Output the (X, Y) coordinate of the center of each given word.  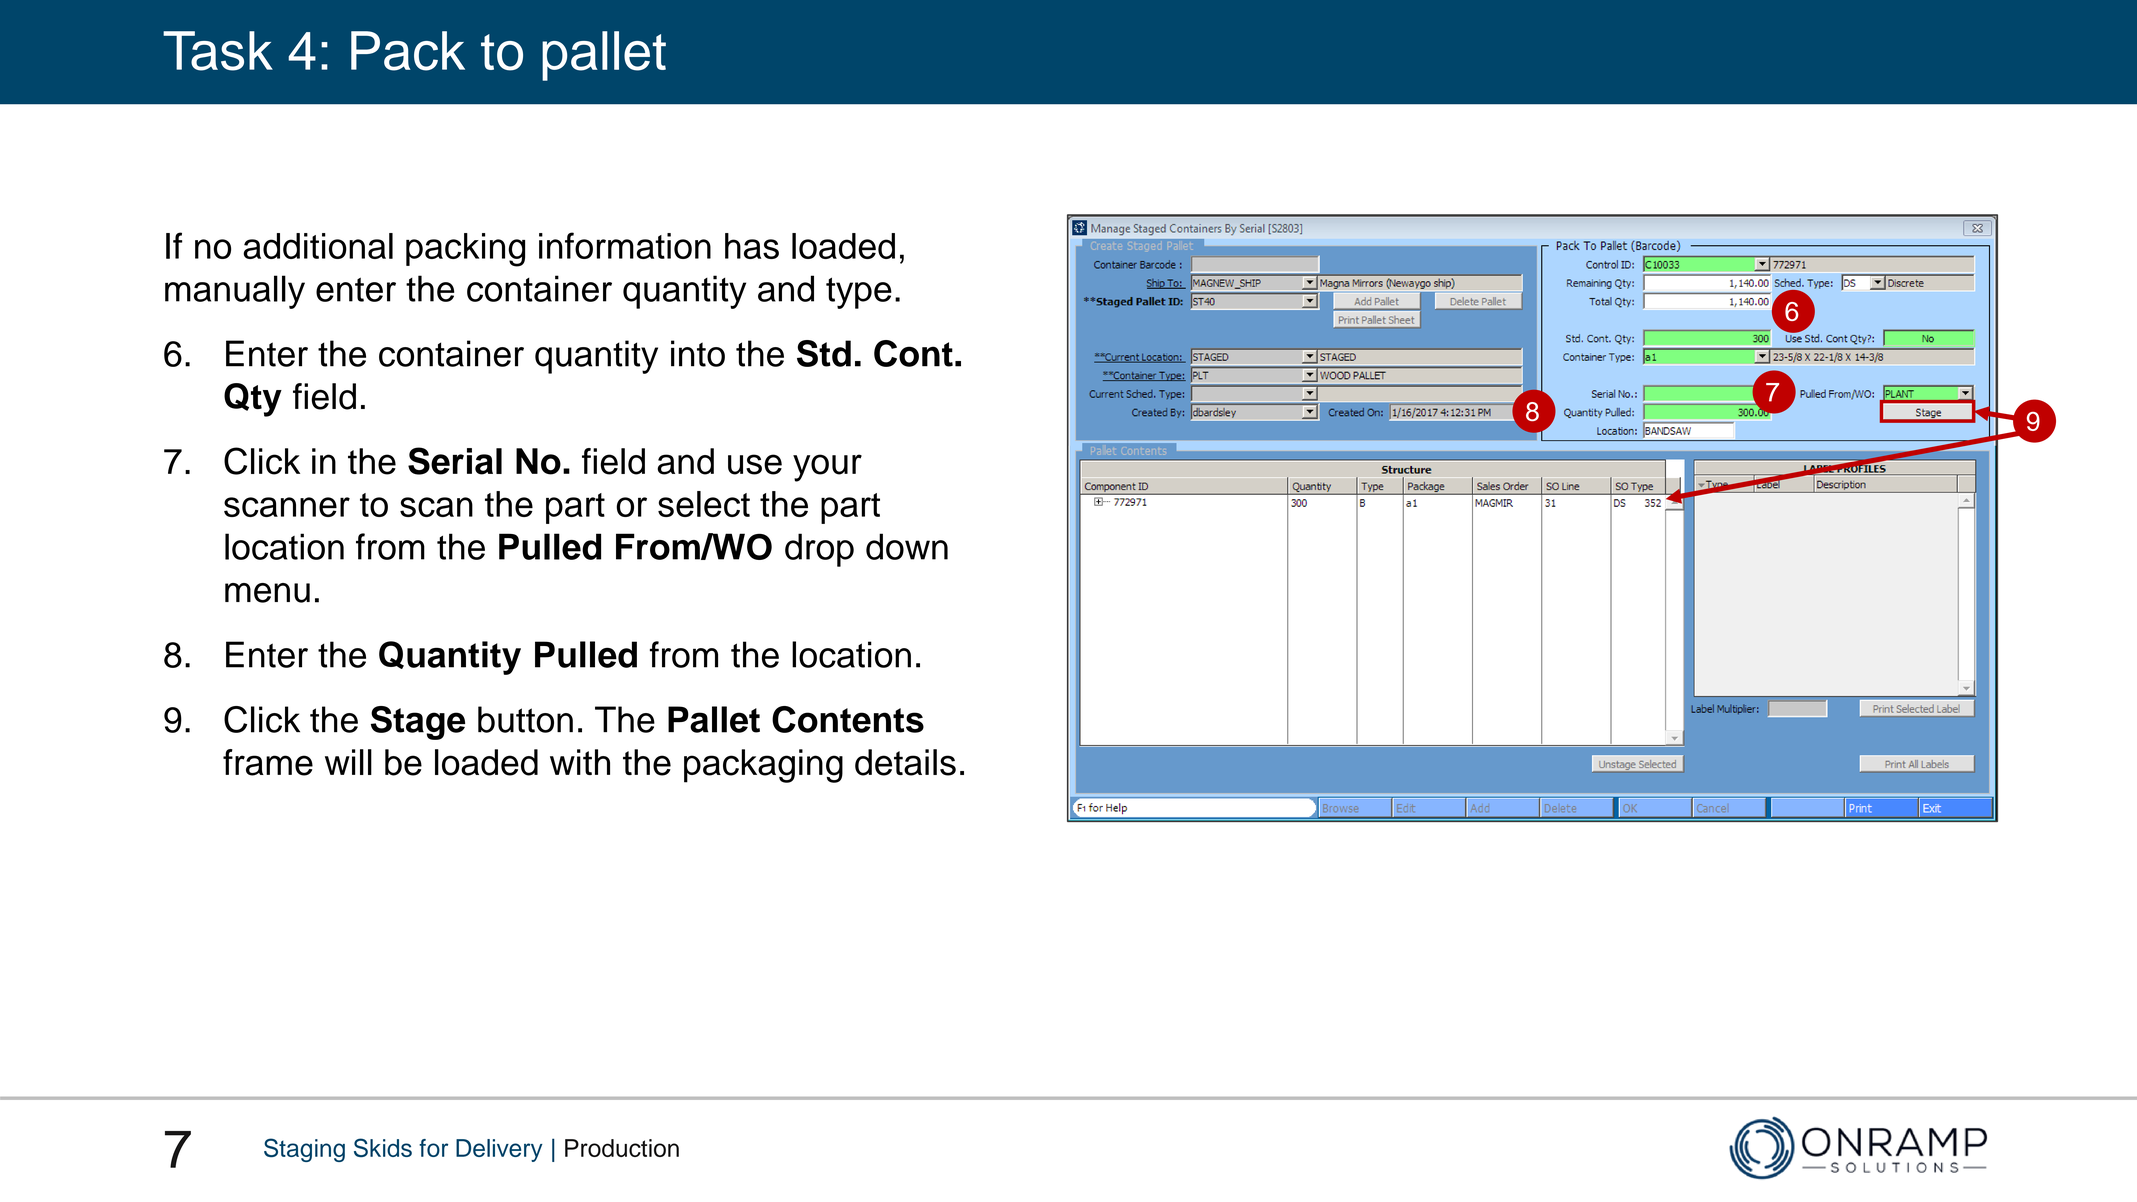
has (752, 246)
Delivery (499, 1150)
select (704, 504)
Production (622, 1148)
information (625, 245)
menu (267, 593)
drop (819, 550)
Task (218, 51)
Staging (304, 1150)
